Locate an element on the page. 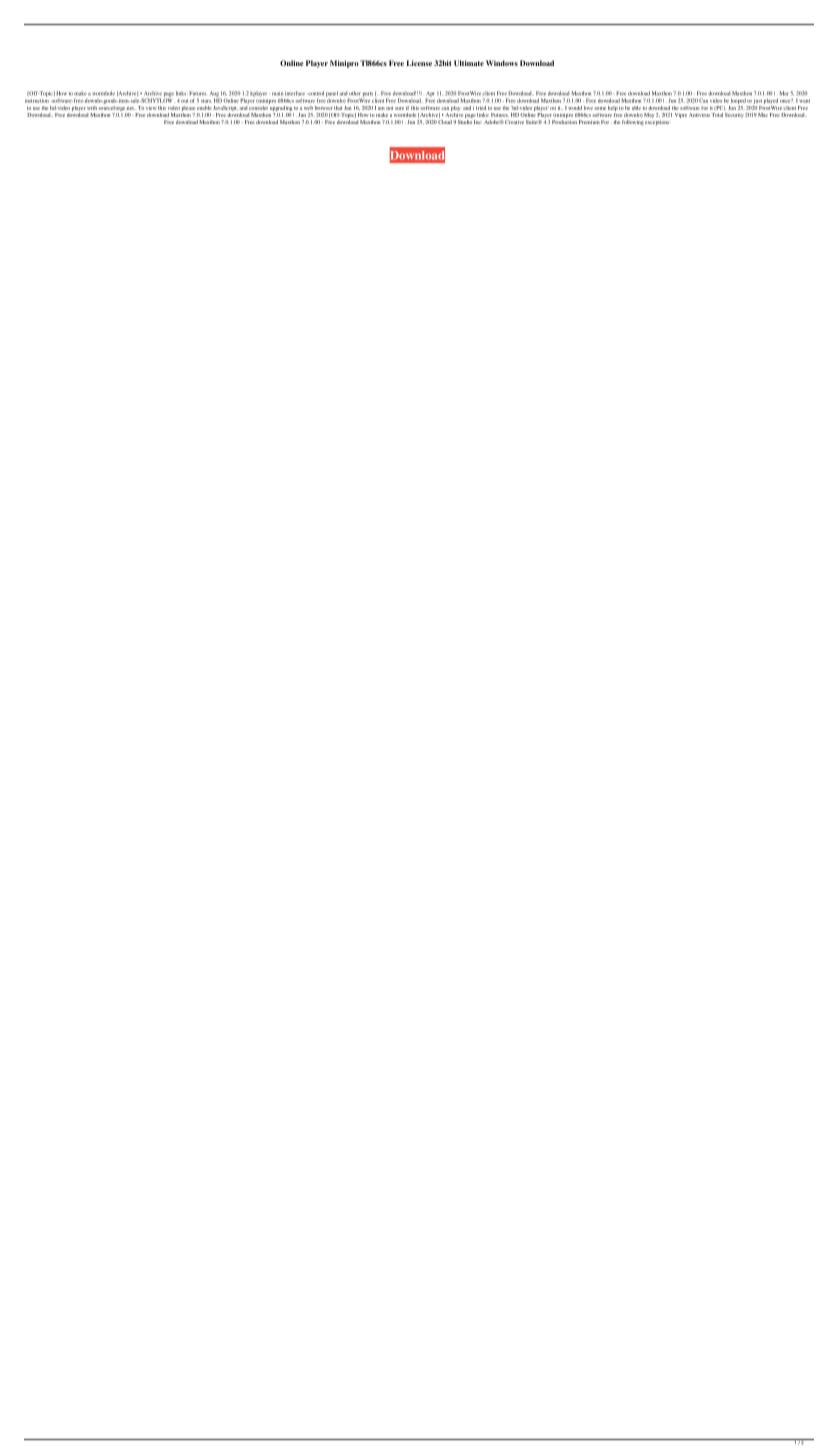  other is located at coordinates (355, 93).
